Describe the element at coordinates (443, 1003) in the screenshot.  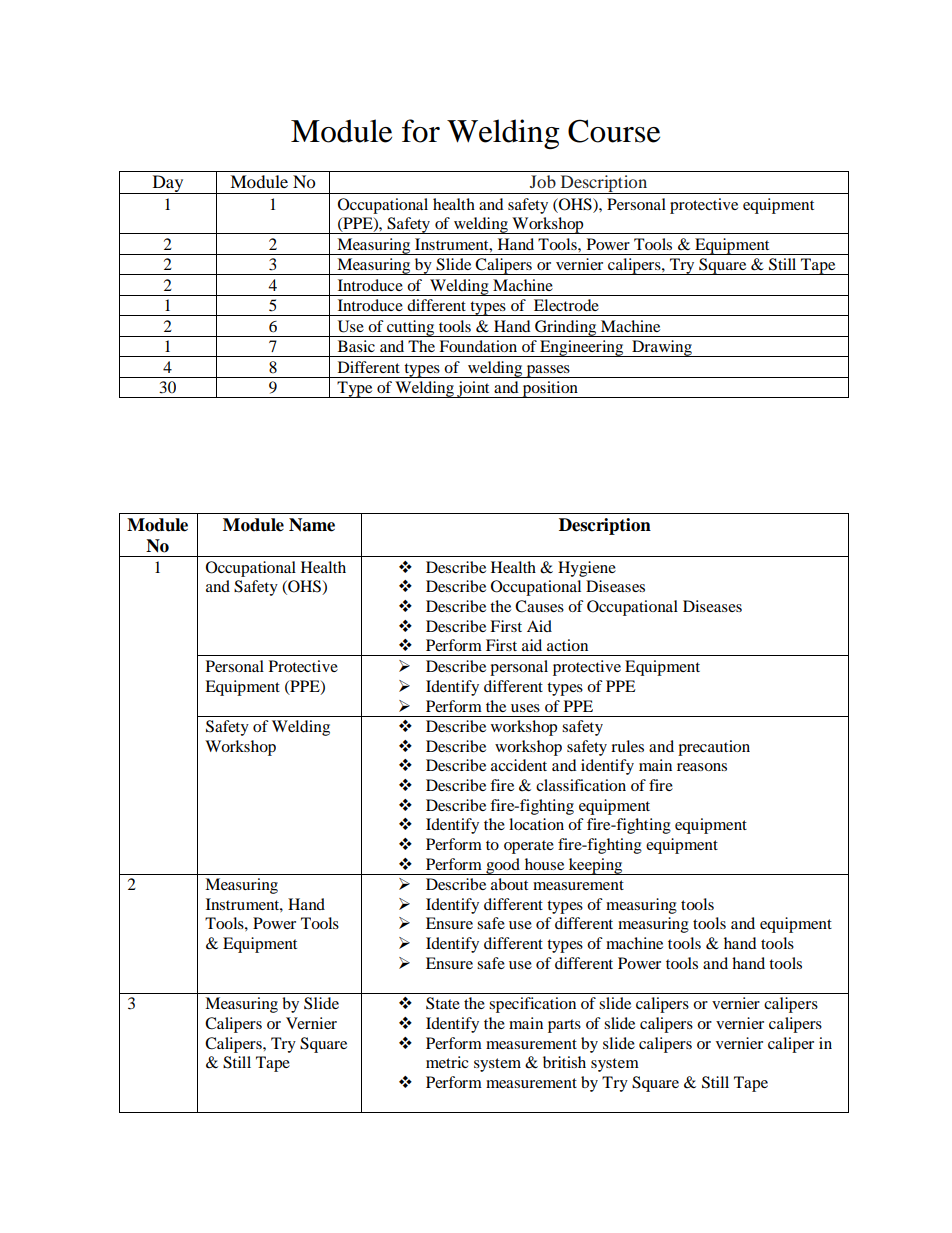
I see `State` at that location.
